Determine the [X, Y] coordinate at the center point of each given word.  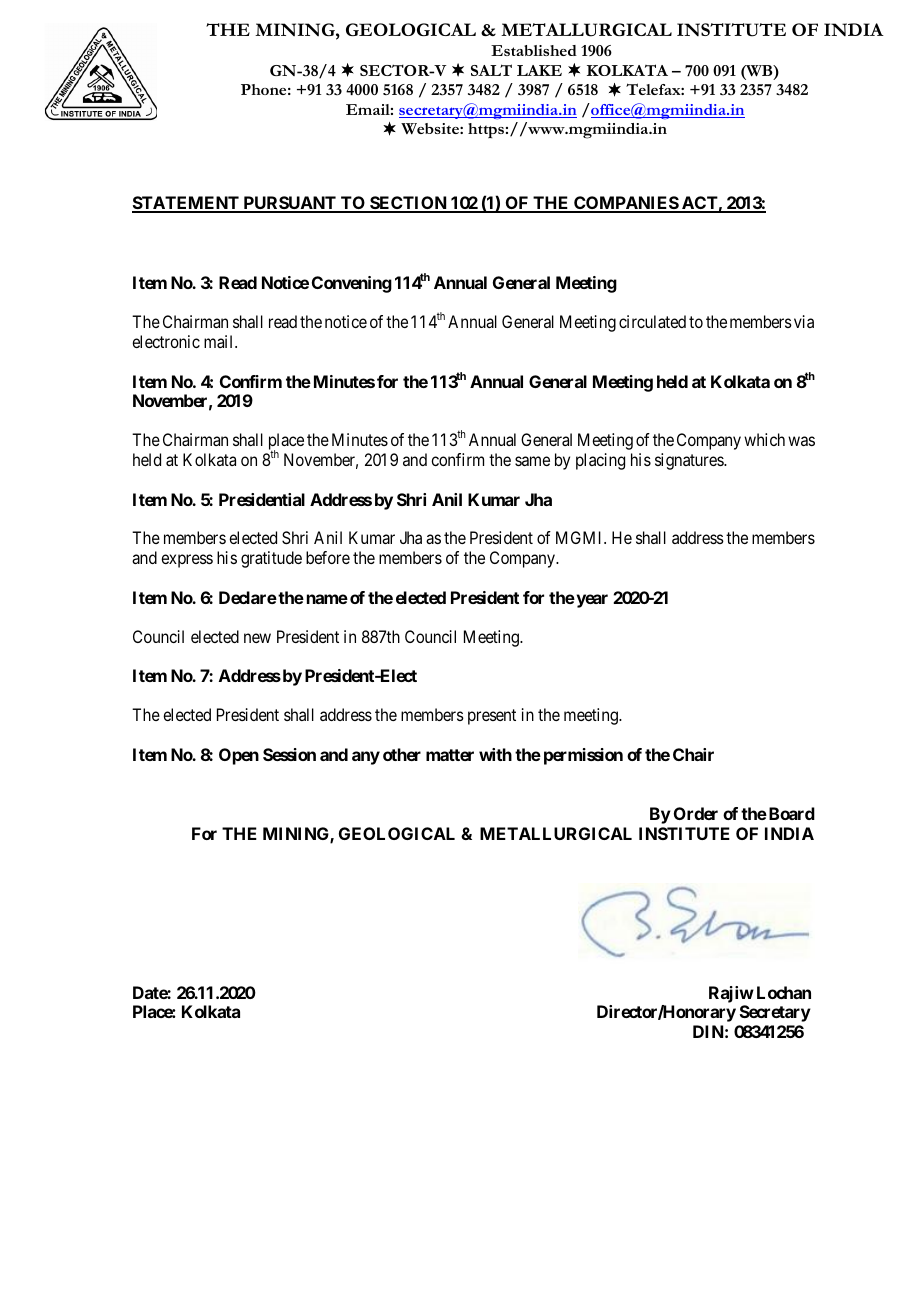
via [804, 321]
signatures [690, 461]
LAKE [539, 70]
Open [239, 756]
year [591, 601]
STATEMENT [186, 204]
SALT [491, 70]
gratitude [271, 559]
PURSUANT [289, 204]
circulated [652, 321]
